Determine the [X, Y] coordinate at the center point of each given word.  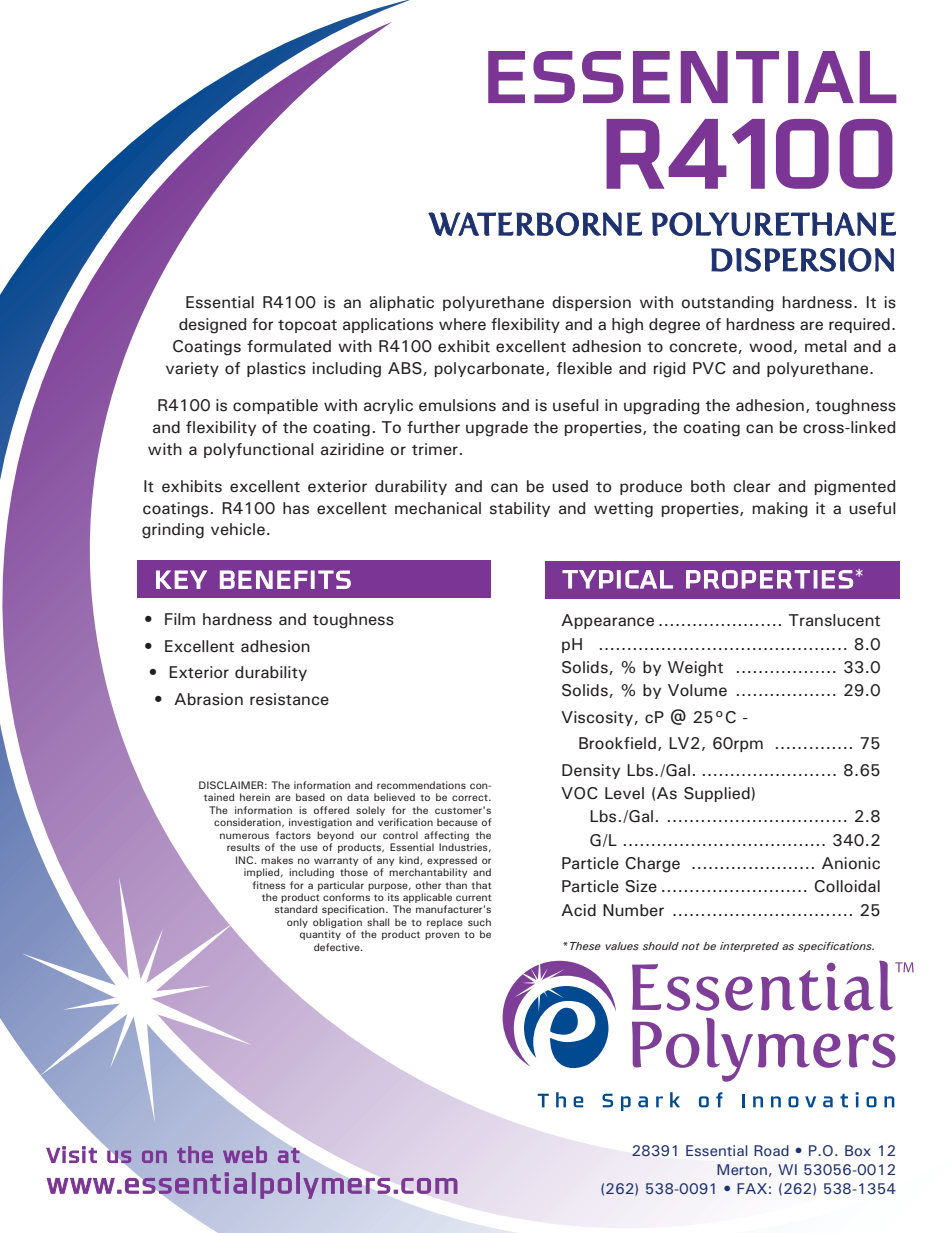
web [245, 1154]
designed [212, 326]
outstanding [727, 304]
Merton [742, 1169]
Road [771, 1150]
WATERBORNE [535, 224]
